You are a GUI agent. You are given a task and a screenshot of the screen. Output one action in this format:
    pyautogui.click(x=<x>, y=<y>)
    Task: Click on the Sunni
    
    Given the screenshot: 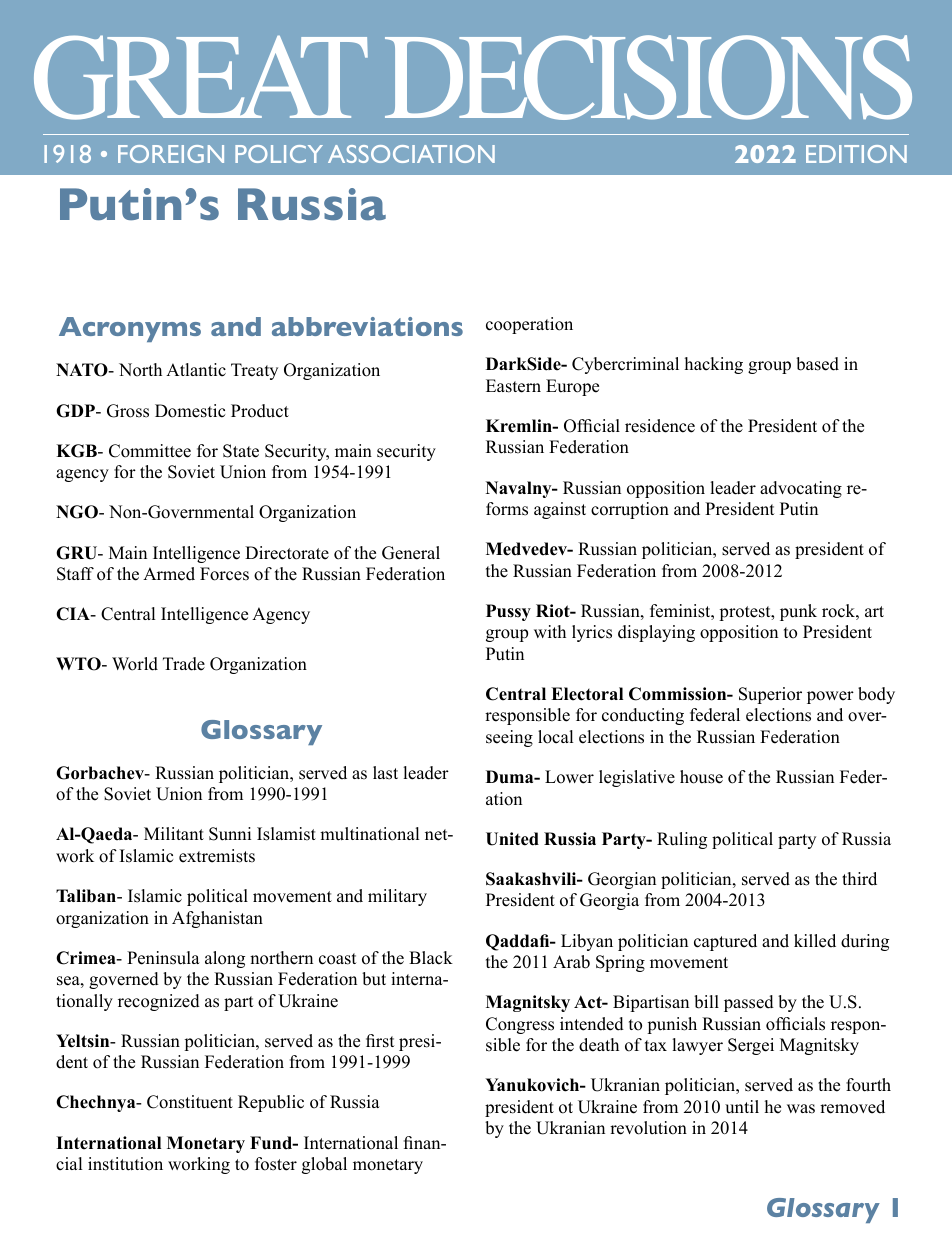 What is the action you would take?
    pyautogui.click(x=230, y=834)
